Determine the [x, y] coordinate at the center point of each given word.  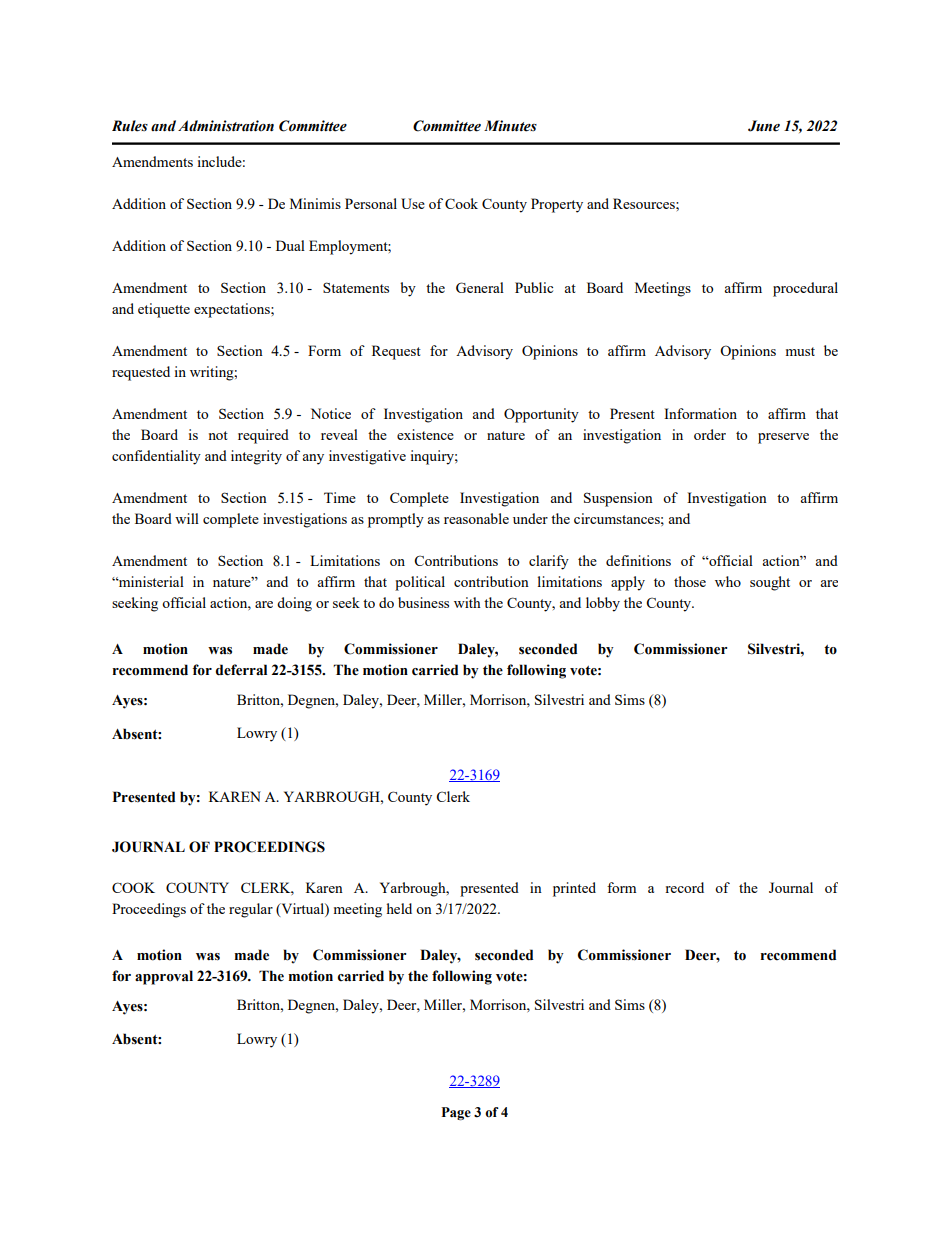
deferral [241, 670]
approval [164, 977]
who [728, 581]
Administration [226, 126]
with [467, 602]
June [764, 126]
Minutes [510, 126]
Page [456, 1113]
